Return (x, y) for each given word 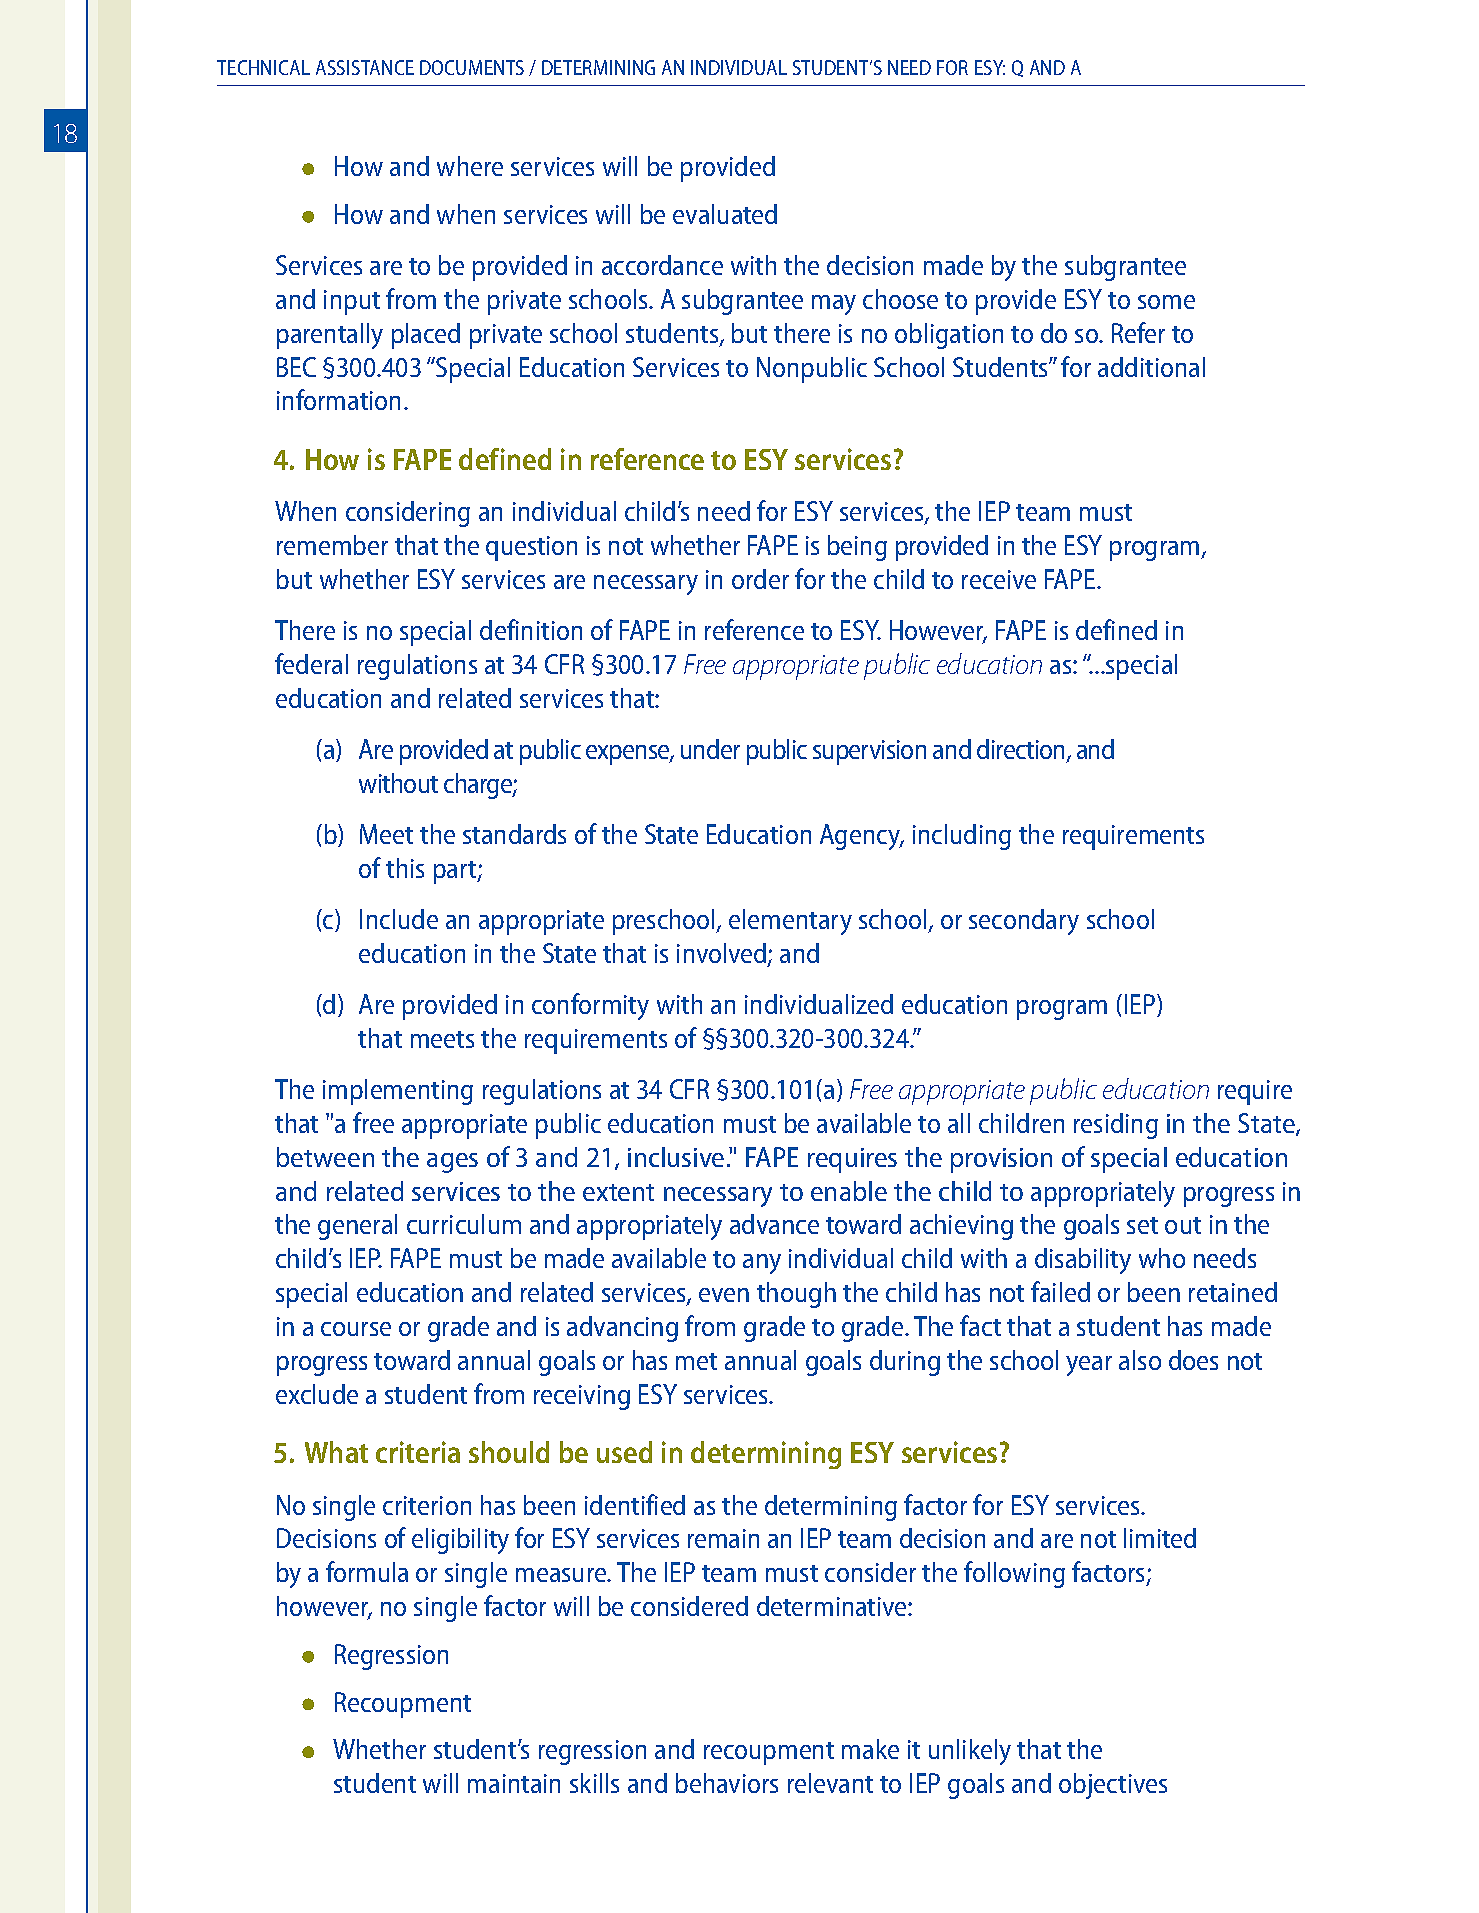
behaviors (727, 1783)
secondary (1024, 922)
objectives (1113, 1786)
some (1166, 302)
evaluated (725, 214)
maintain (514, 1783)
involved (723, 954)
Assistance (365, 67)
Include (399, 919)
